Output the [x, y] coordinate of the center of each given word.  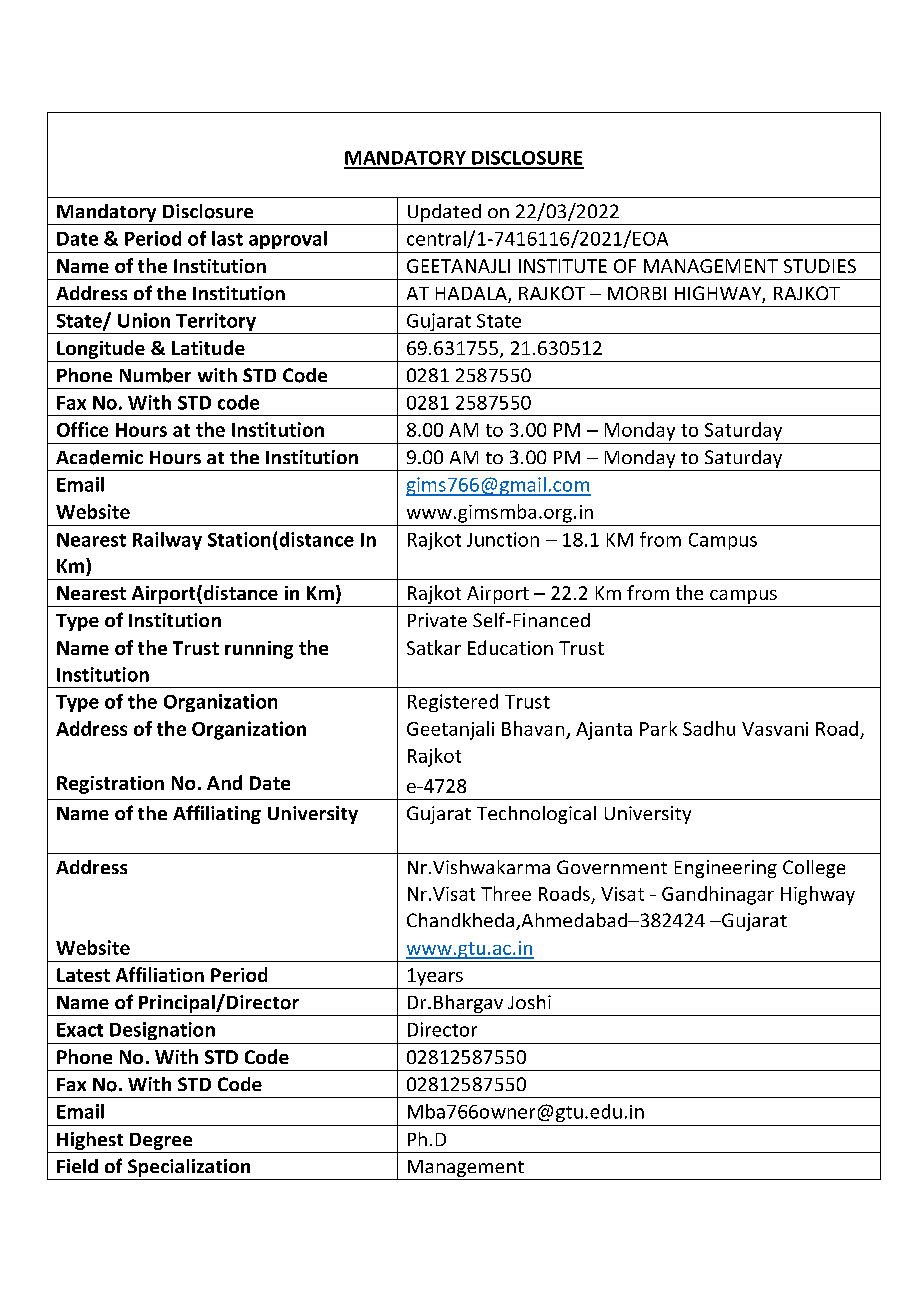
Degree [161, 1141]
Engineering [726, 869]
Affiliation [160, 974]
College [814, 869]
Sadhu [709, 728]
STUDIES [820, 266]
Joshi [529, 1002]
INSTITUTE [563, 266]
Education [510, 647]
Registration [110, 785]
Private [437, 620]
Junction [503, 539]
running [259, 650]
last [227, 238]
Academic [99, 457]
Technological [536, 815]
